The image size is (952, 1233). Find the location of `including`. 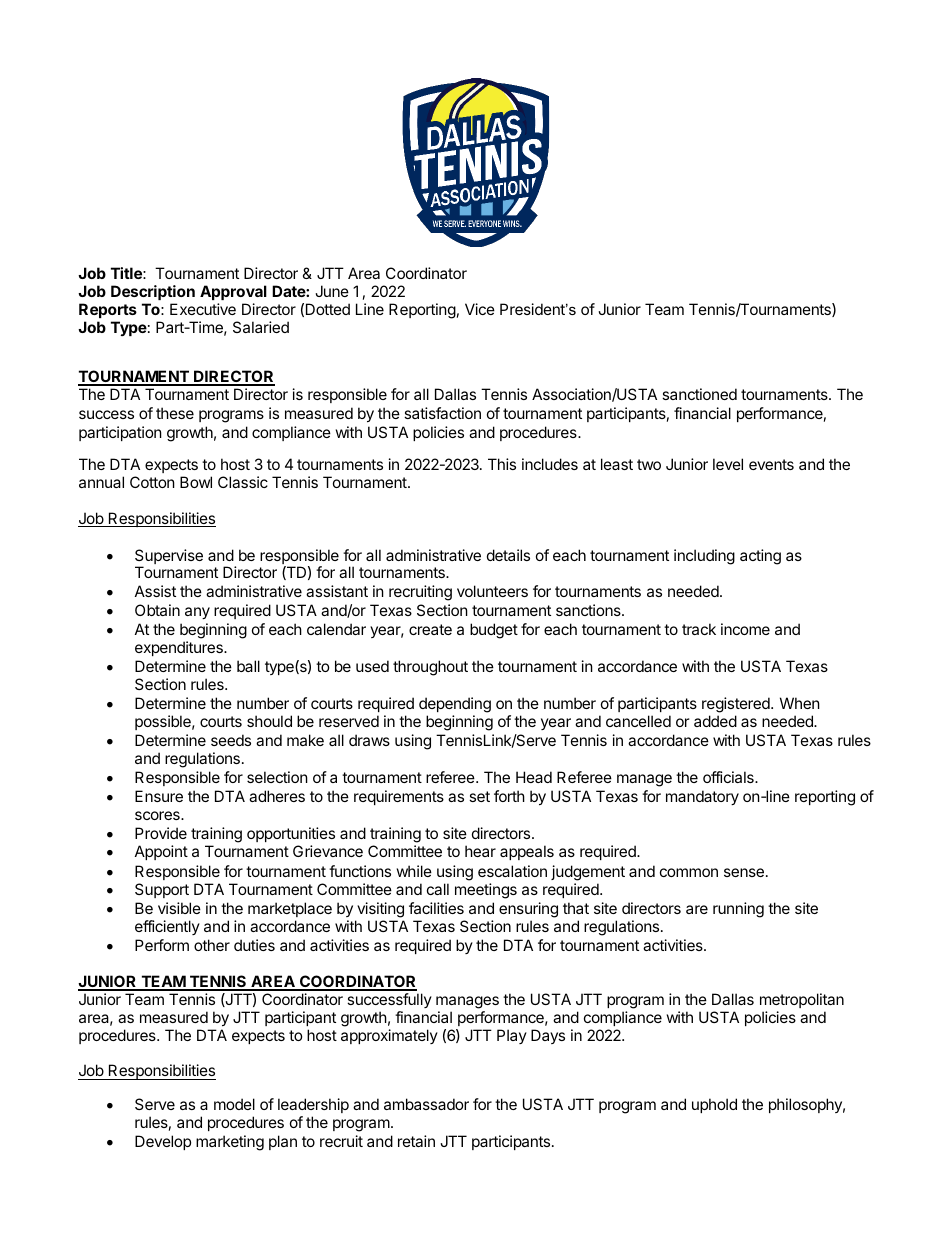

including is located at coordinates (704, 557).
